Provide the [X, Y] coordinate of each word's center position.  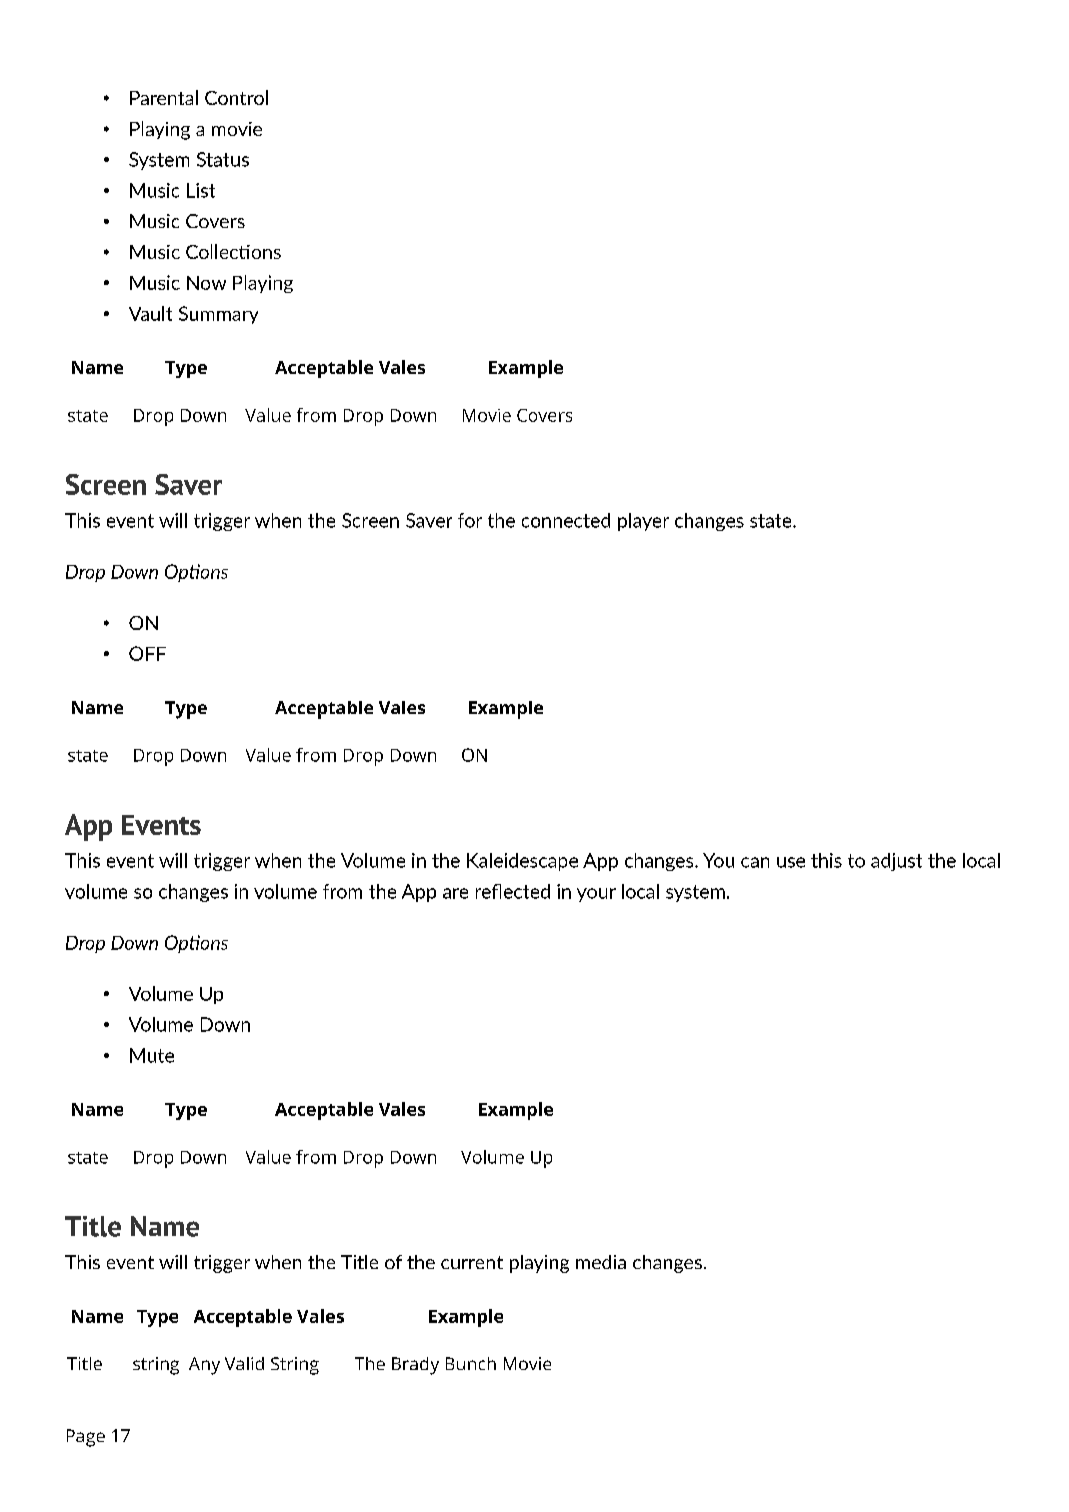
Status [223, 159]
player [643, 522]
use [791, 862]
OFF [147, 653]
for [470, 520]
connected [566, 520]
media [601, 1262]
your [596, 895]
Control [236, 97]
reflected [513, 891]
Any [204, 1366]
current [472, 1262]
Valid [244, 1363]
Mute [152, 1055]
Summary [218, 315]
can [755, 862]
